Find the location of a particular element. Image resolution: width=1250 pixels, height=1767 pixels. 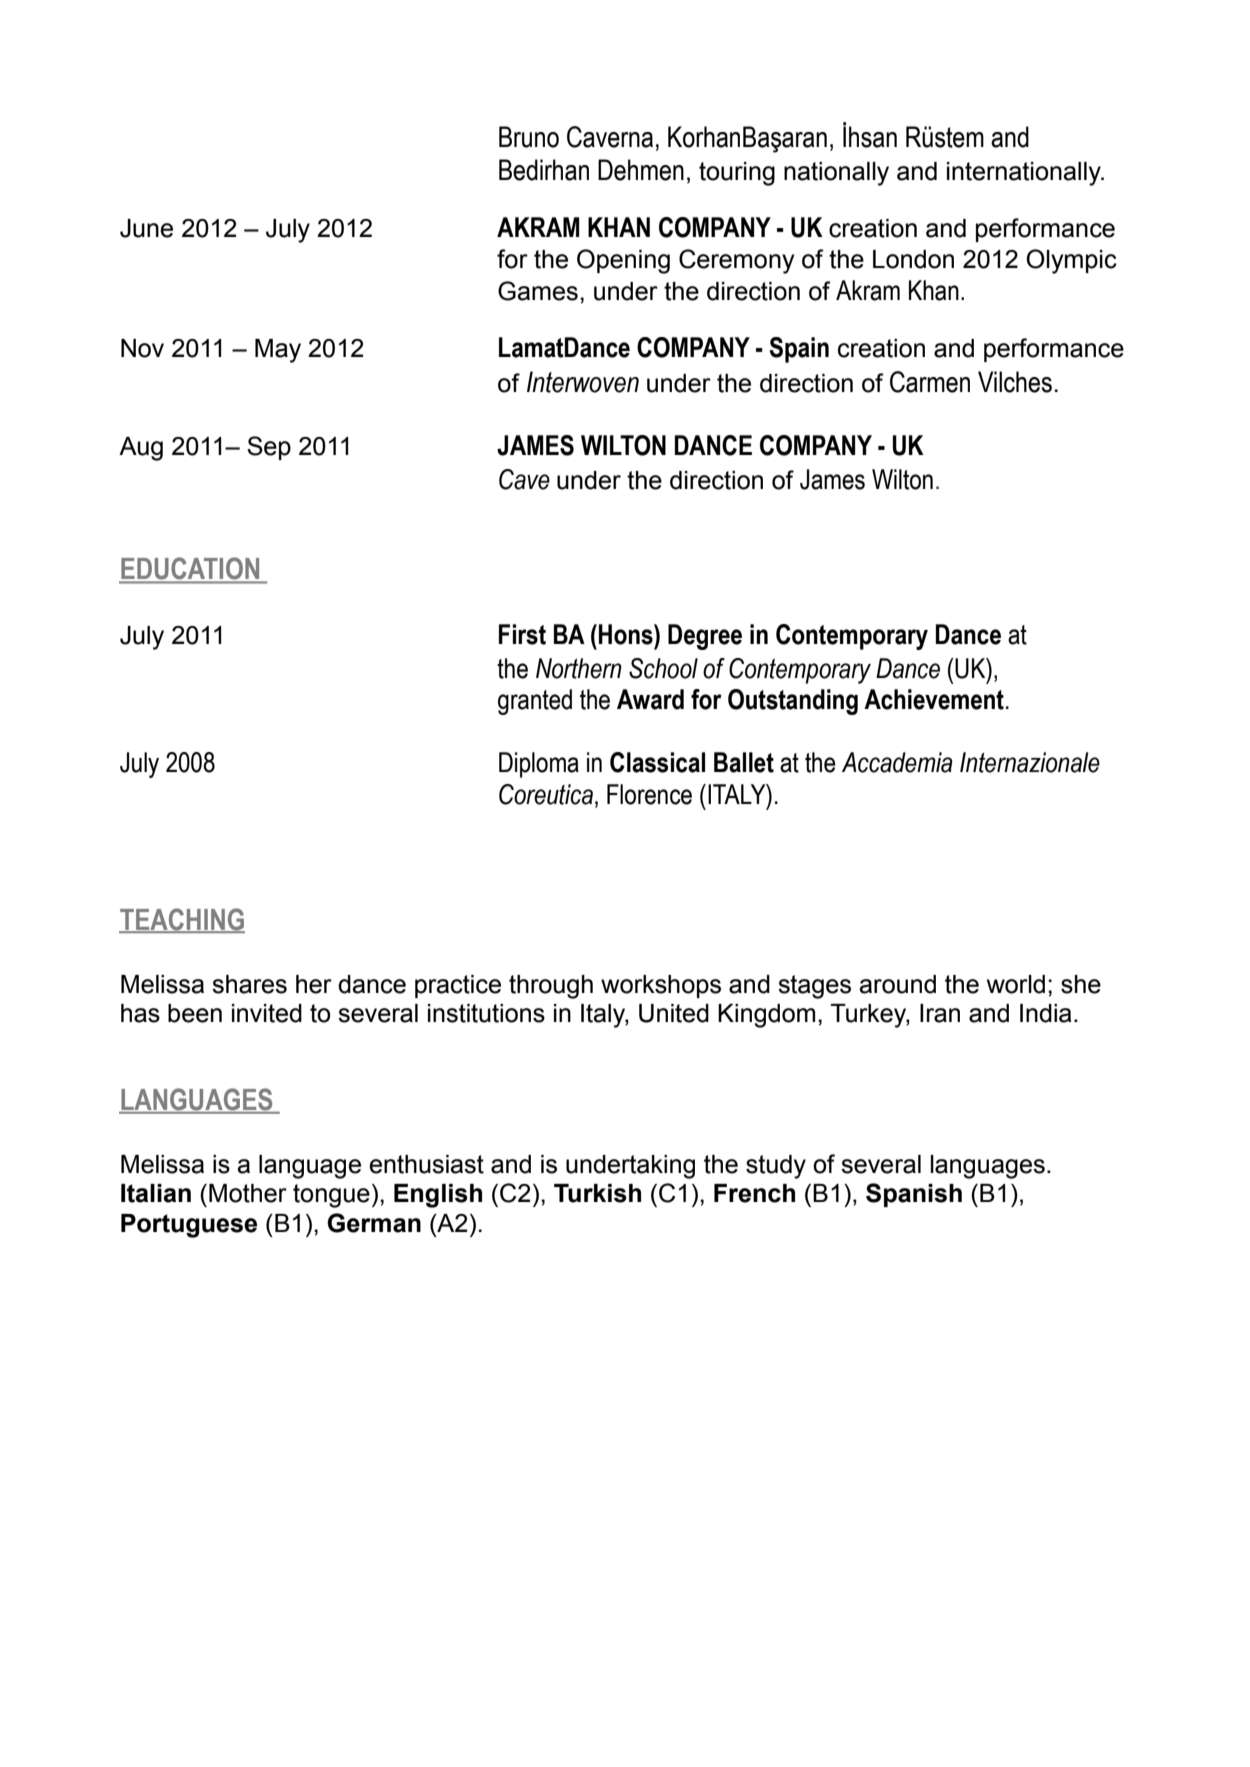

Carmen is located at coordinates (930, 382).
